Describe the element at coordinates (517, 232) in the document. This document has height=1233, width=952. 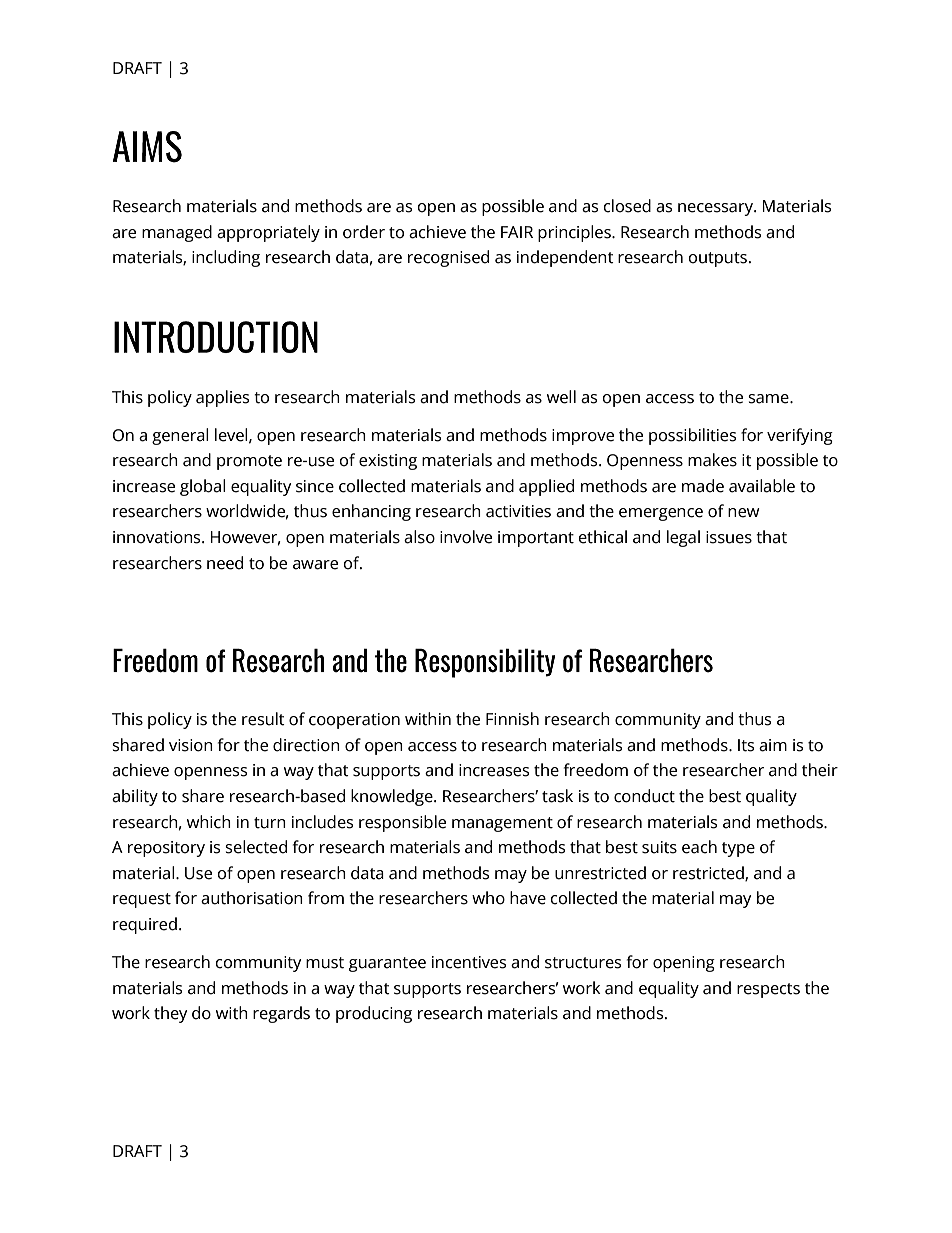
I see `FAIR` at that location.
